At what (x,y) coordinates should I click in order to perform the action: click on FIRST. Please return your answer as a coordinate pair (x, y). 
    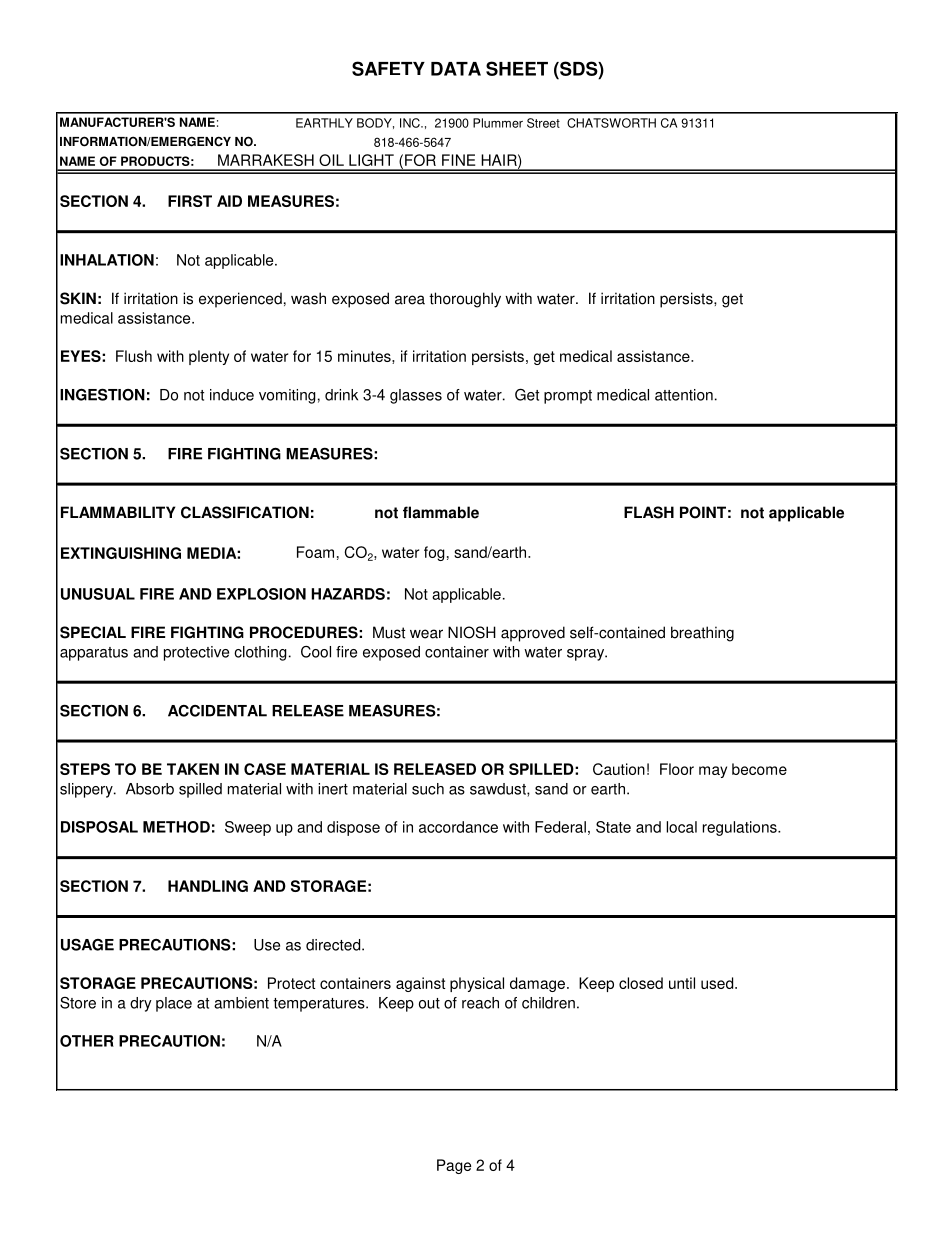
    Looking at the image, I should click on (190, 201).
